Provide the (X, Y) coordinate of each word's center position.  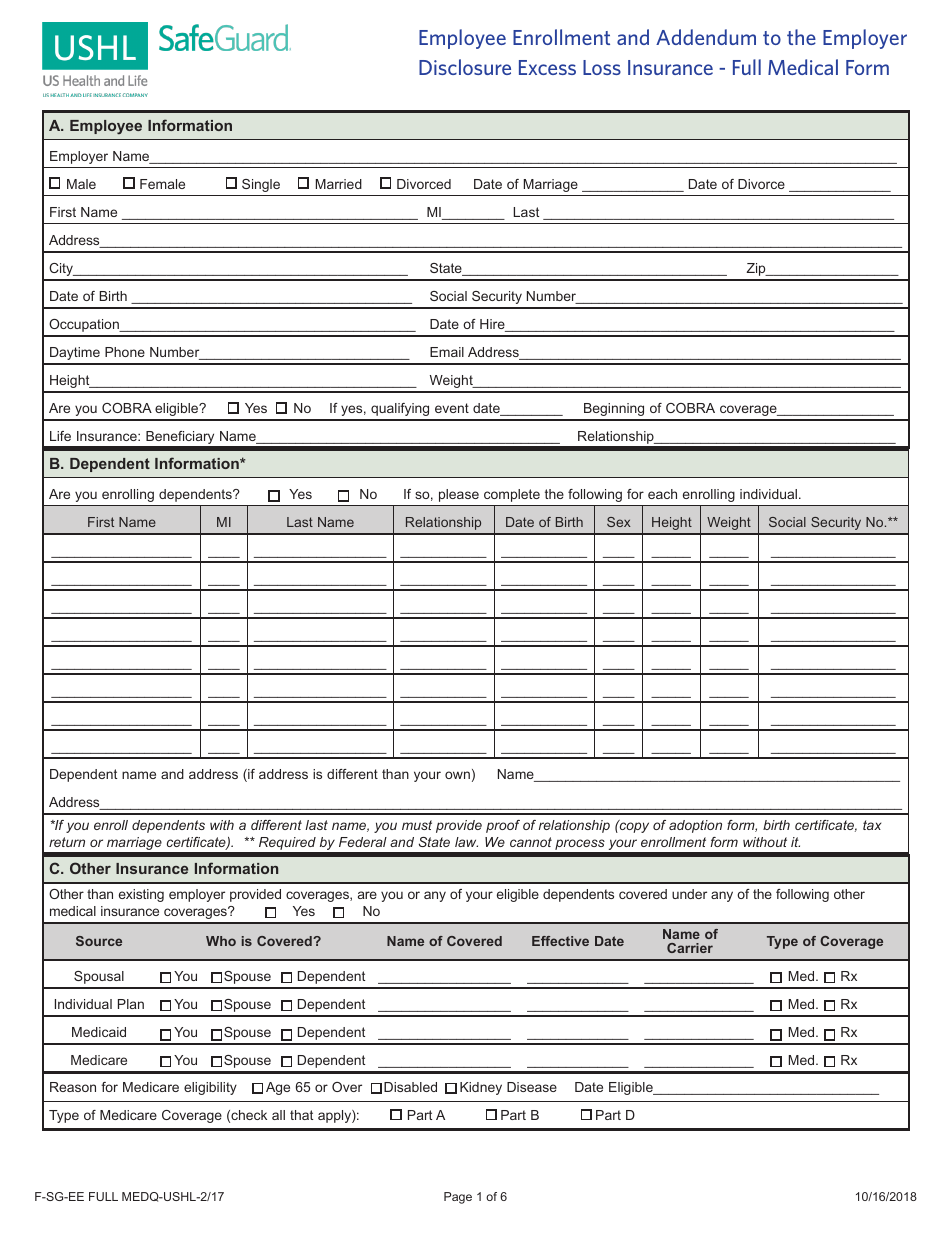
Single (261, 185)
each (662, 494)
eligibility (210, 1088)
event (452, 408)
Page (458, 1198)
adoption (695, 826)
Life (60, 436)
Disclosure (465, 67)
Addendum (706, 37)
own (457, 775)
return (67, 842)
